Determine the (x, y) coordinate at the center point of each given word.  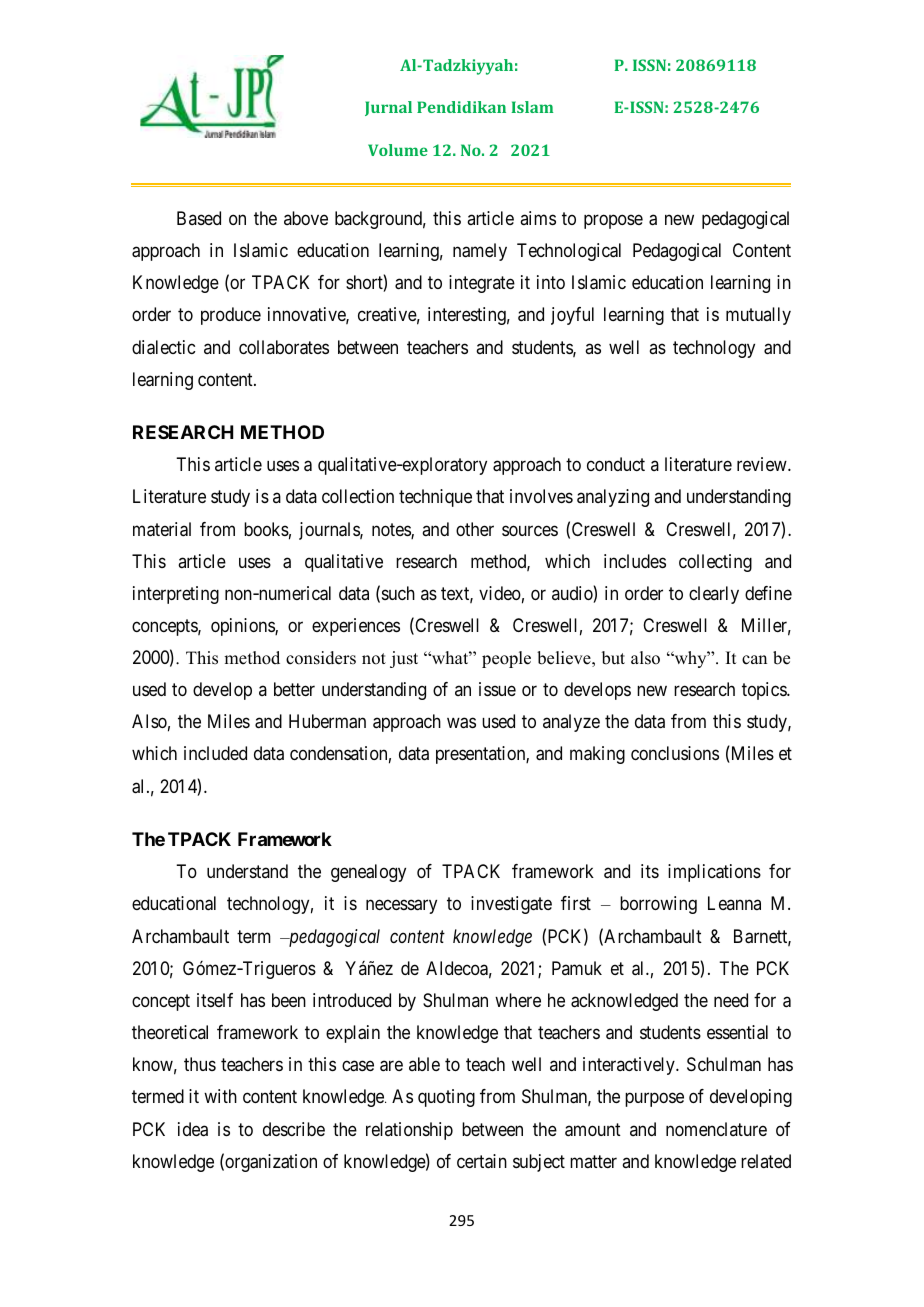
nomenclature (716, 1129)
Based (199, 218)
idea (193, 1129)
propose (613, 221)
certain (482, 1161)
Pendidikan (461, 107)
